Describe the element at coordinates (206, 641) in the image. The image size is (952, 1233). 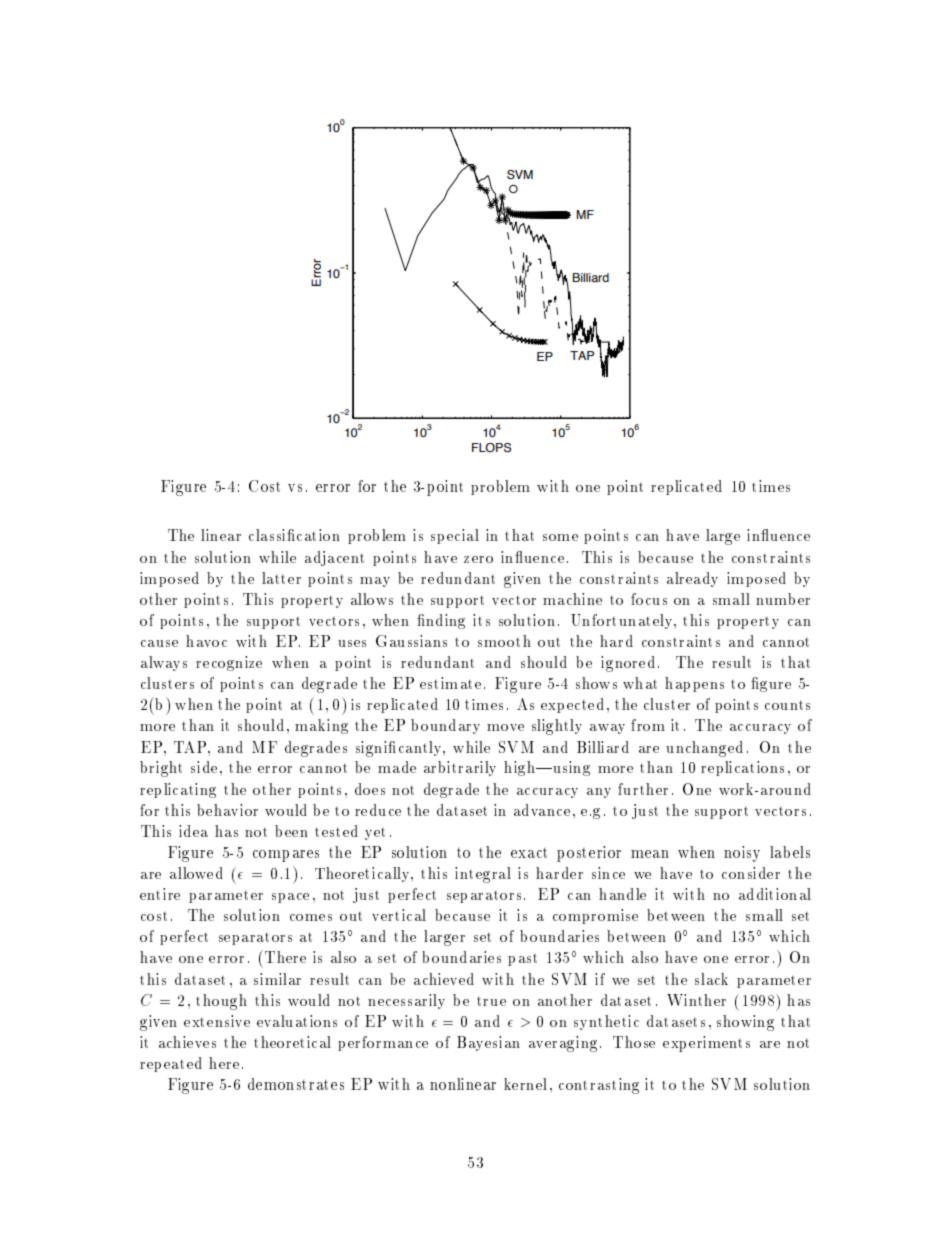
I see `havoc` at that location.
